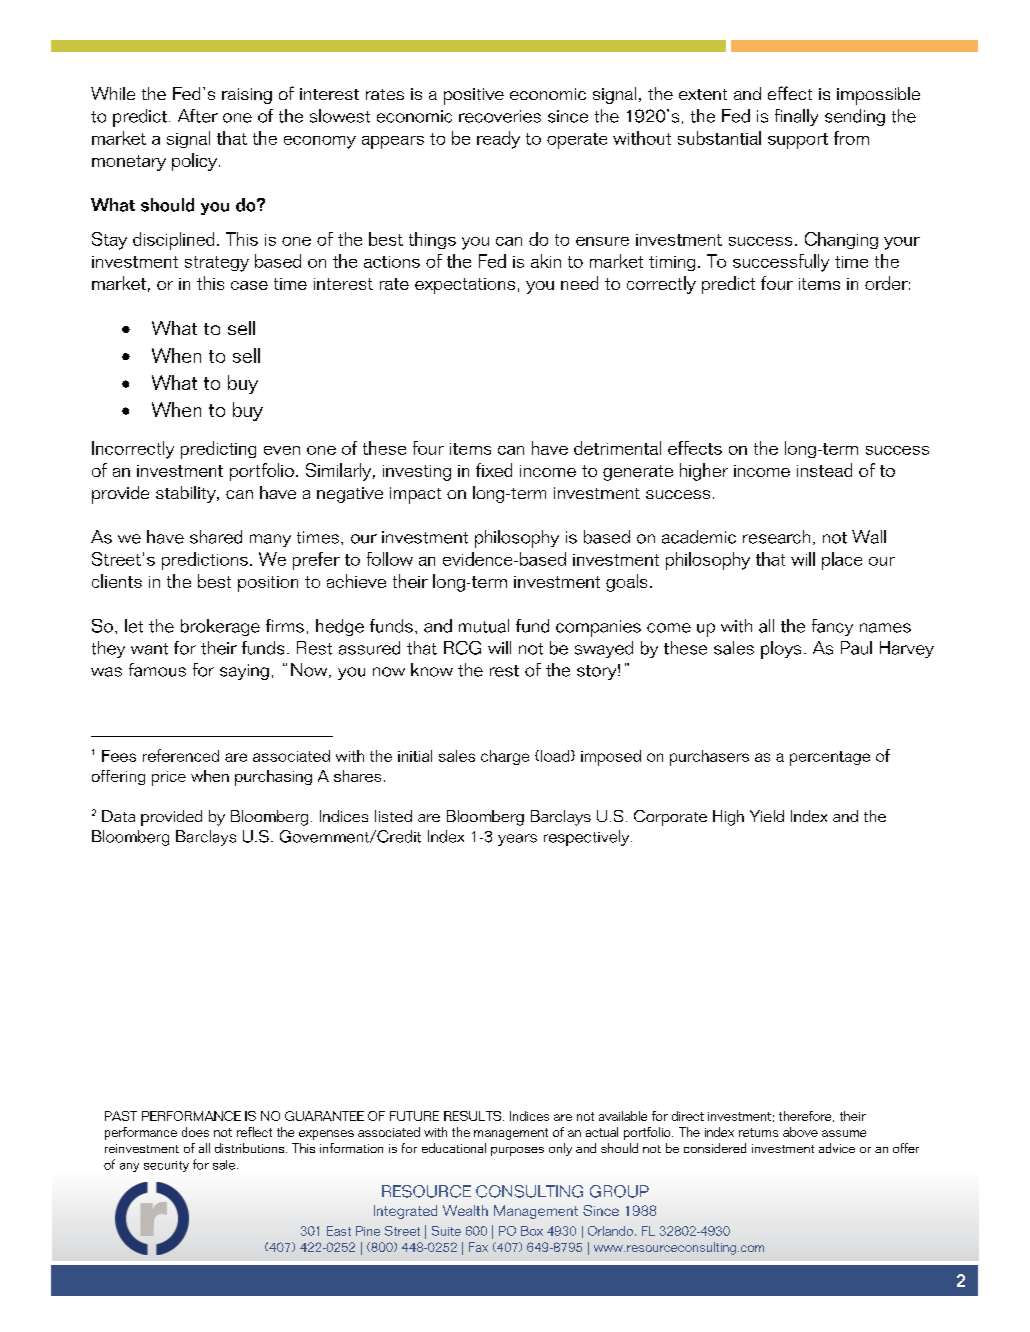  What do you see at coordinates (824, 470) in the image?
I see `instead` at bounding box center [824, 470].
